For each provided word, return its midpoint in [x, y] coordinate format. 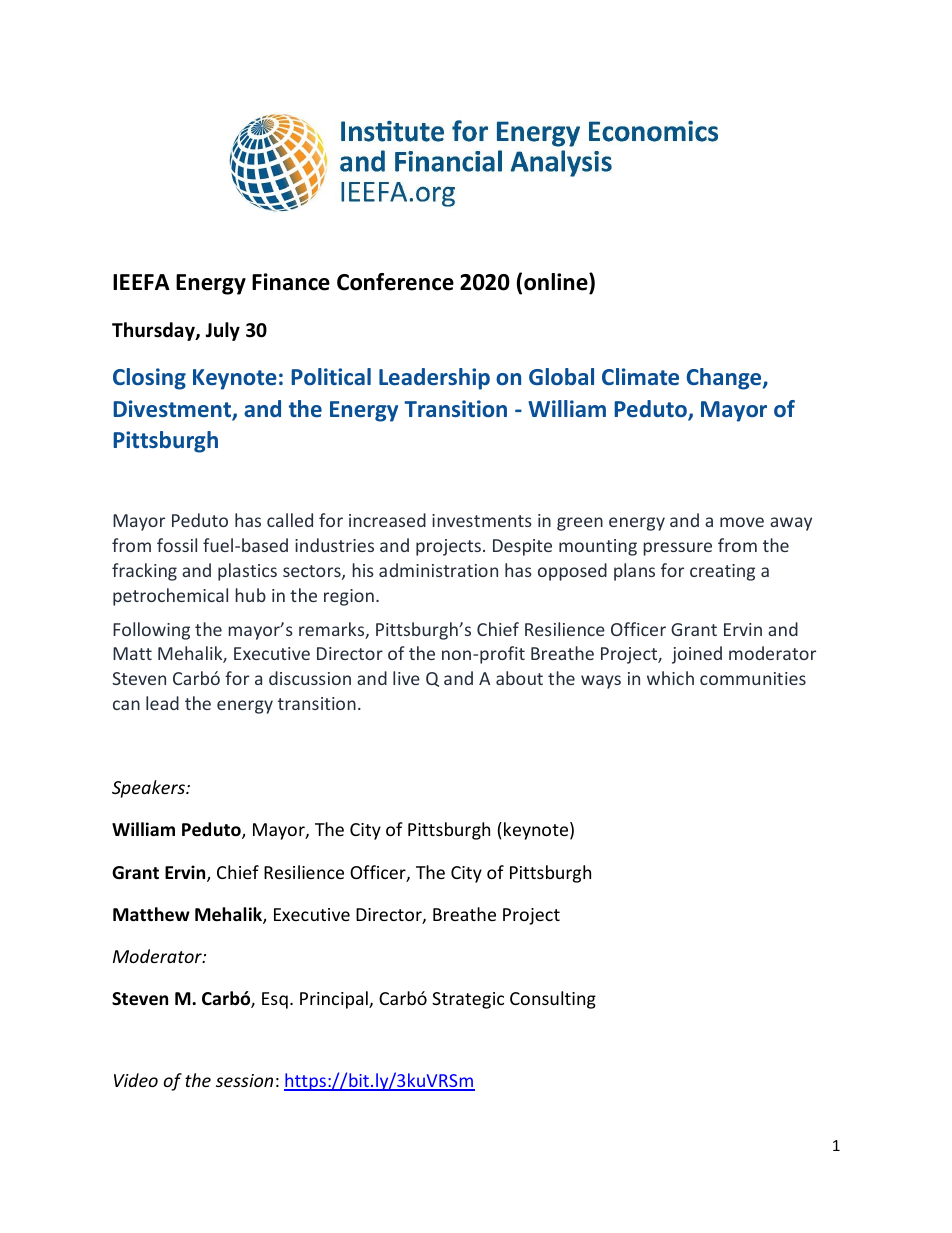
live [406, 678]
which [670, 678]
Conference [395, 282]
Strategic [468, 1000]
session [244, 1080]
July [222, 331]
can [126, 705]
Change [725, 379]
